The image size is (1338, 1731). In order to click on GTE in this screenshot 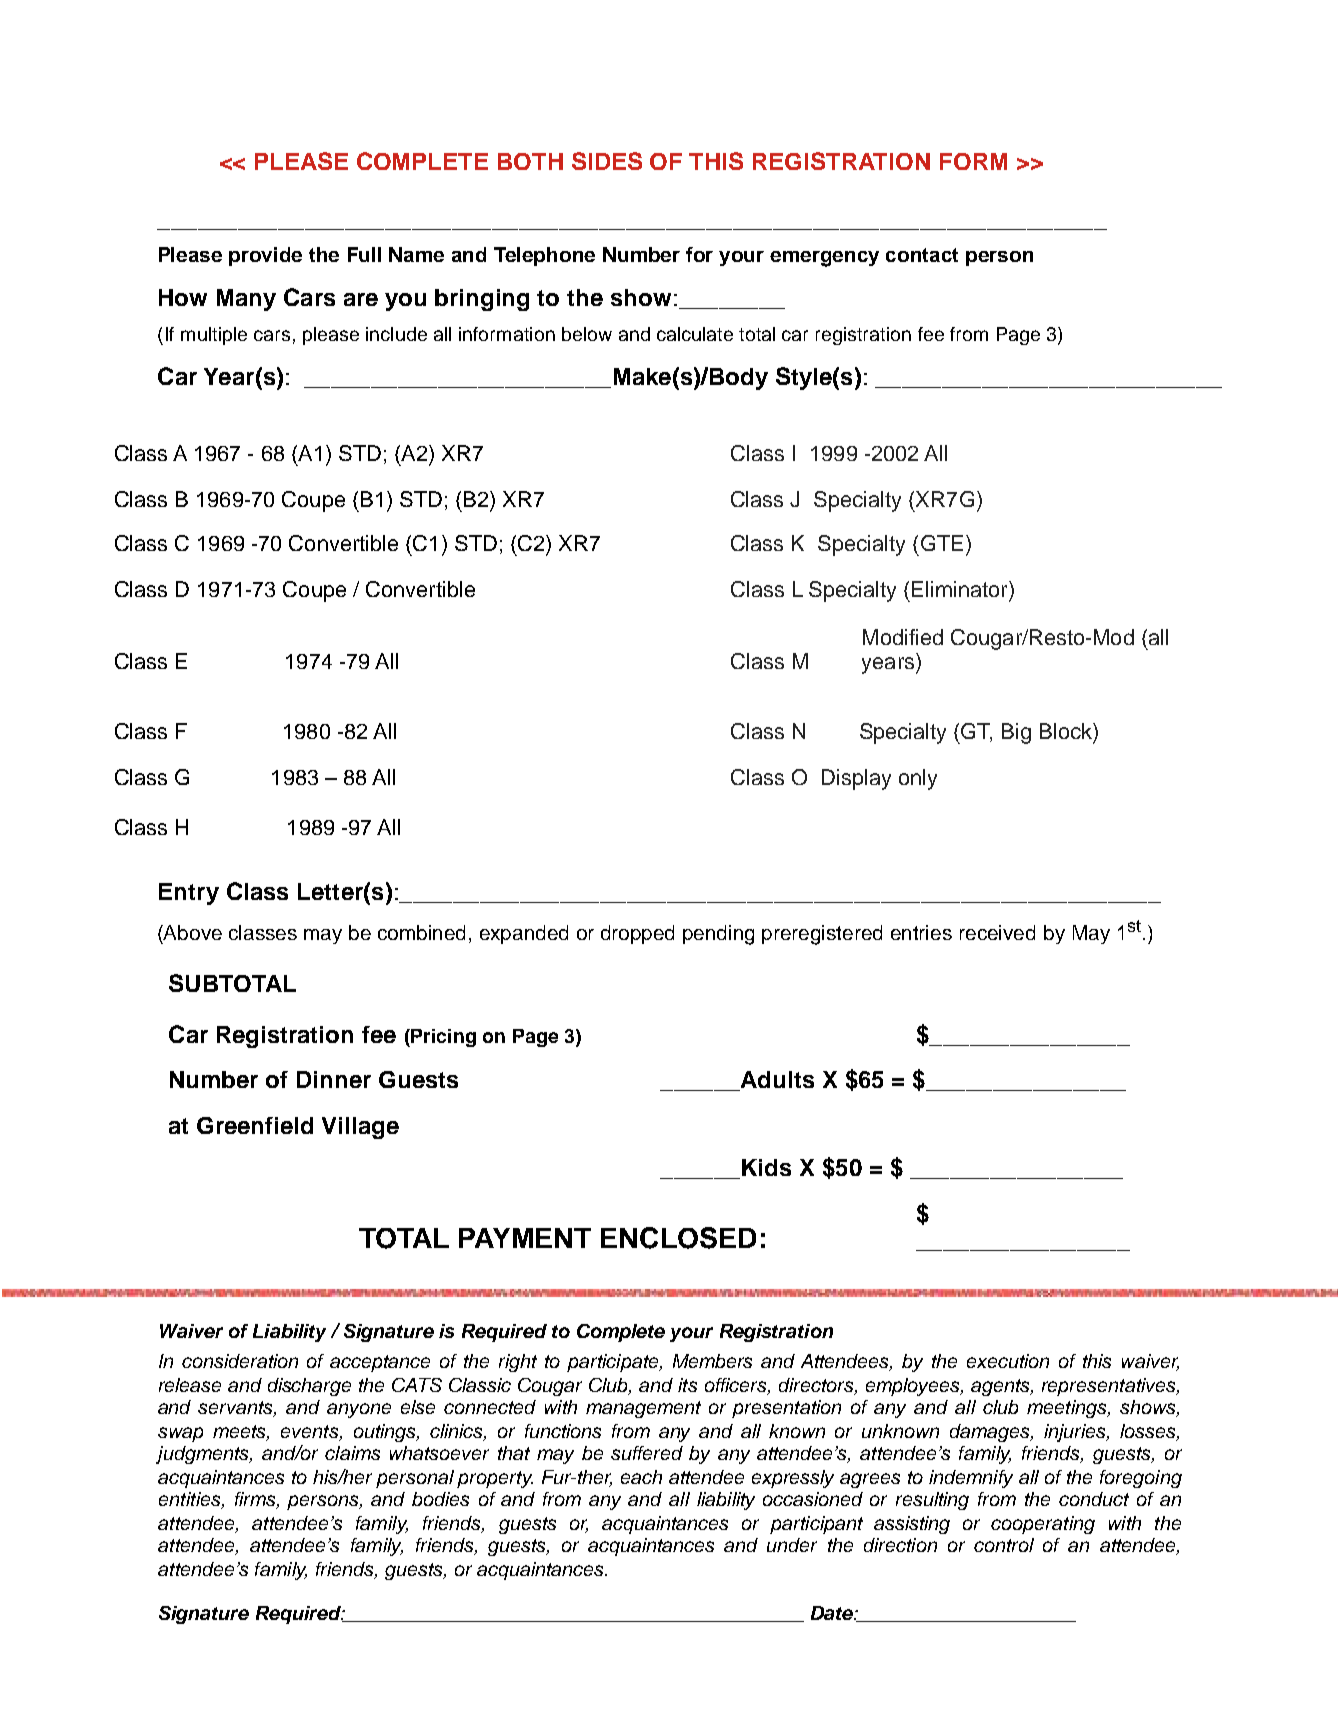, I will do `click(942, 543)`.
